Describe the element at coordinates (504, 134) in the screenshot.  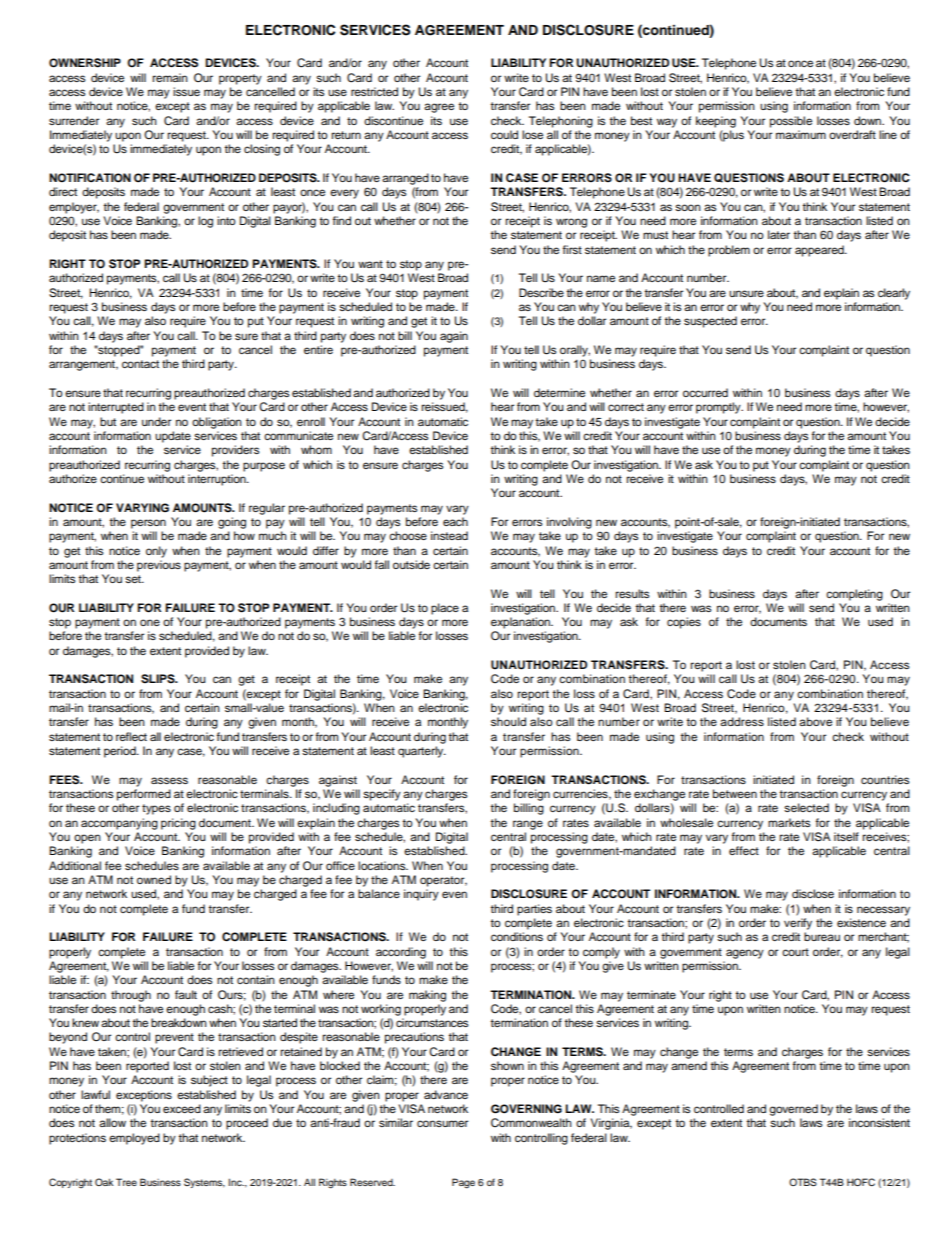
I see `could` at that location.
